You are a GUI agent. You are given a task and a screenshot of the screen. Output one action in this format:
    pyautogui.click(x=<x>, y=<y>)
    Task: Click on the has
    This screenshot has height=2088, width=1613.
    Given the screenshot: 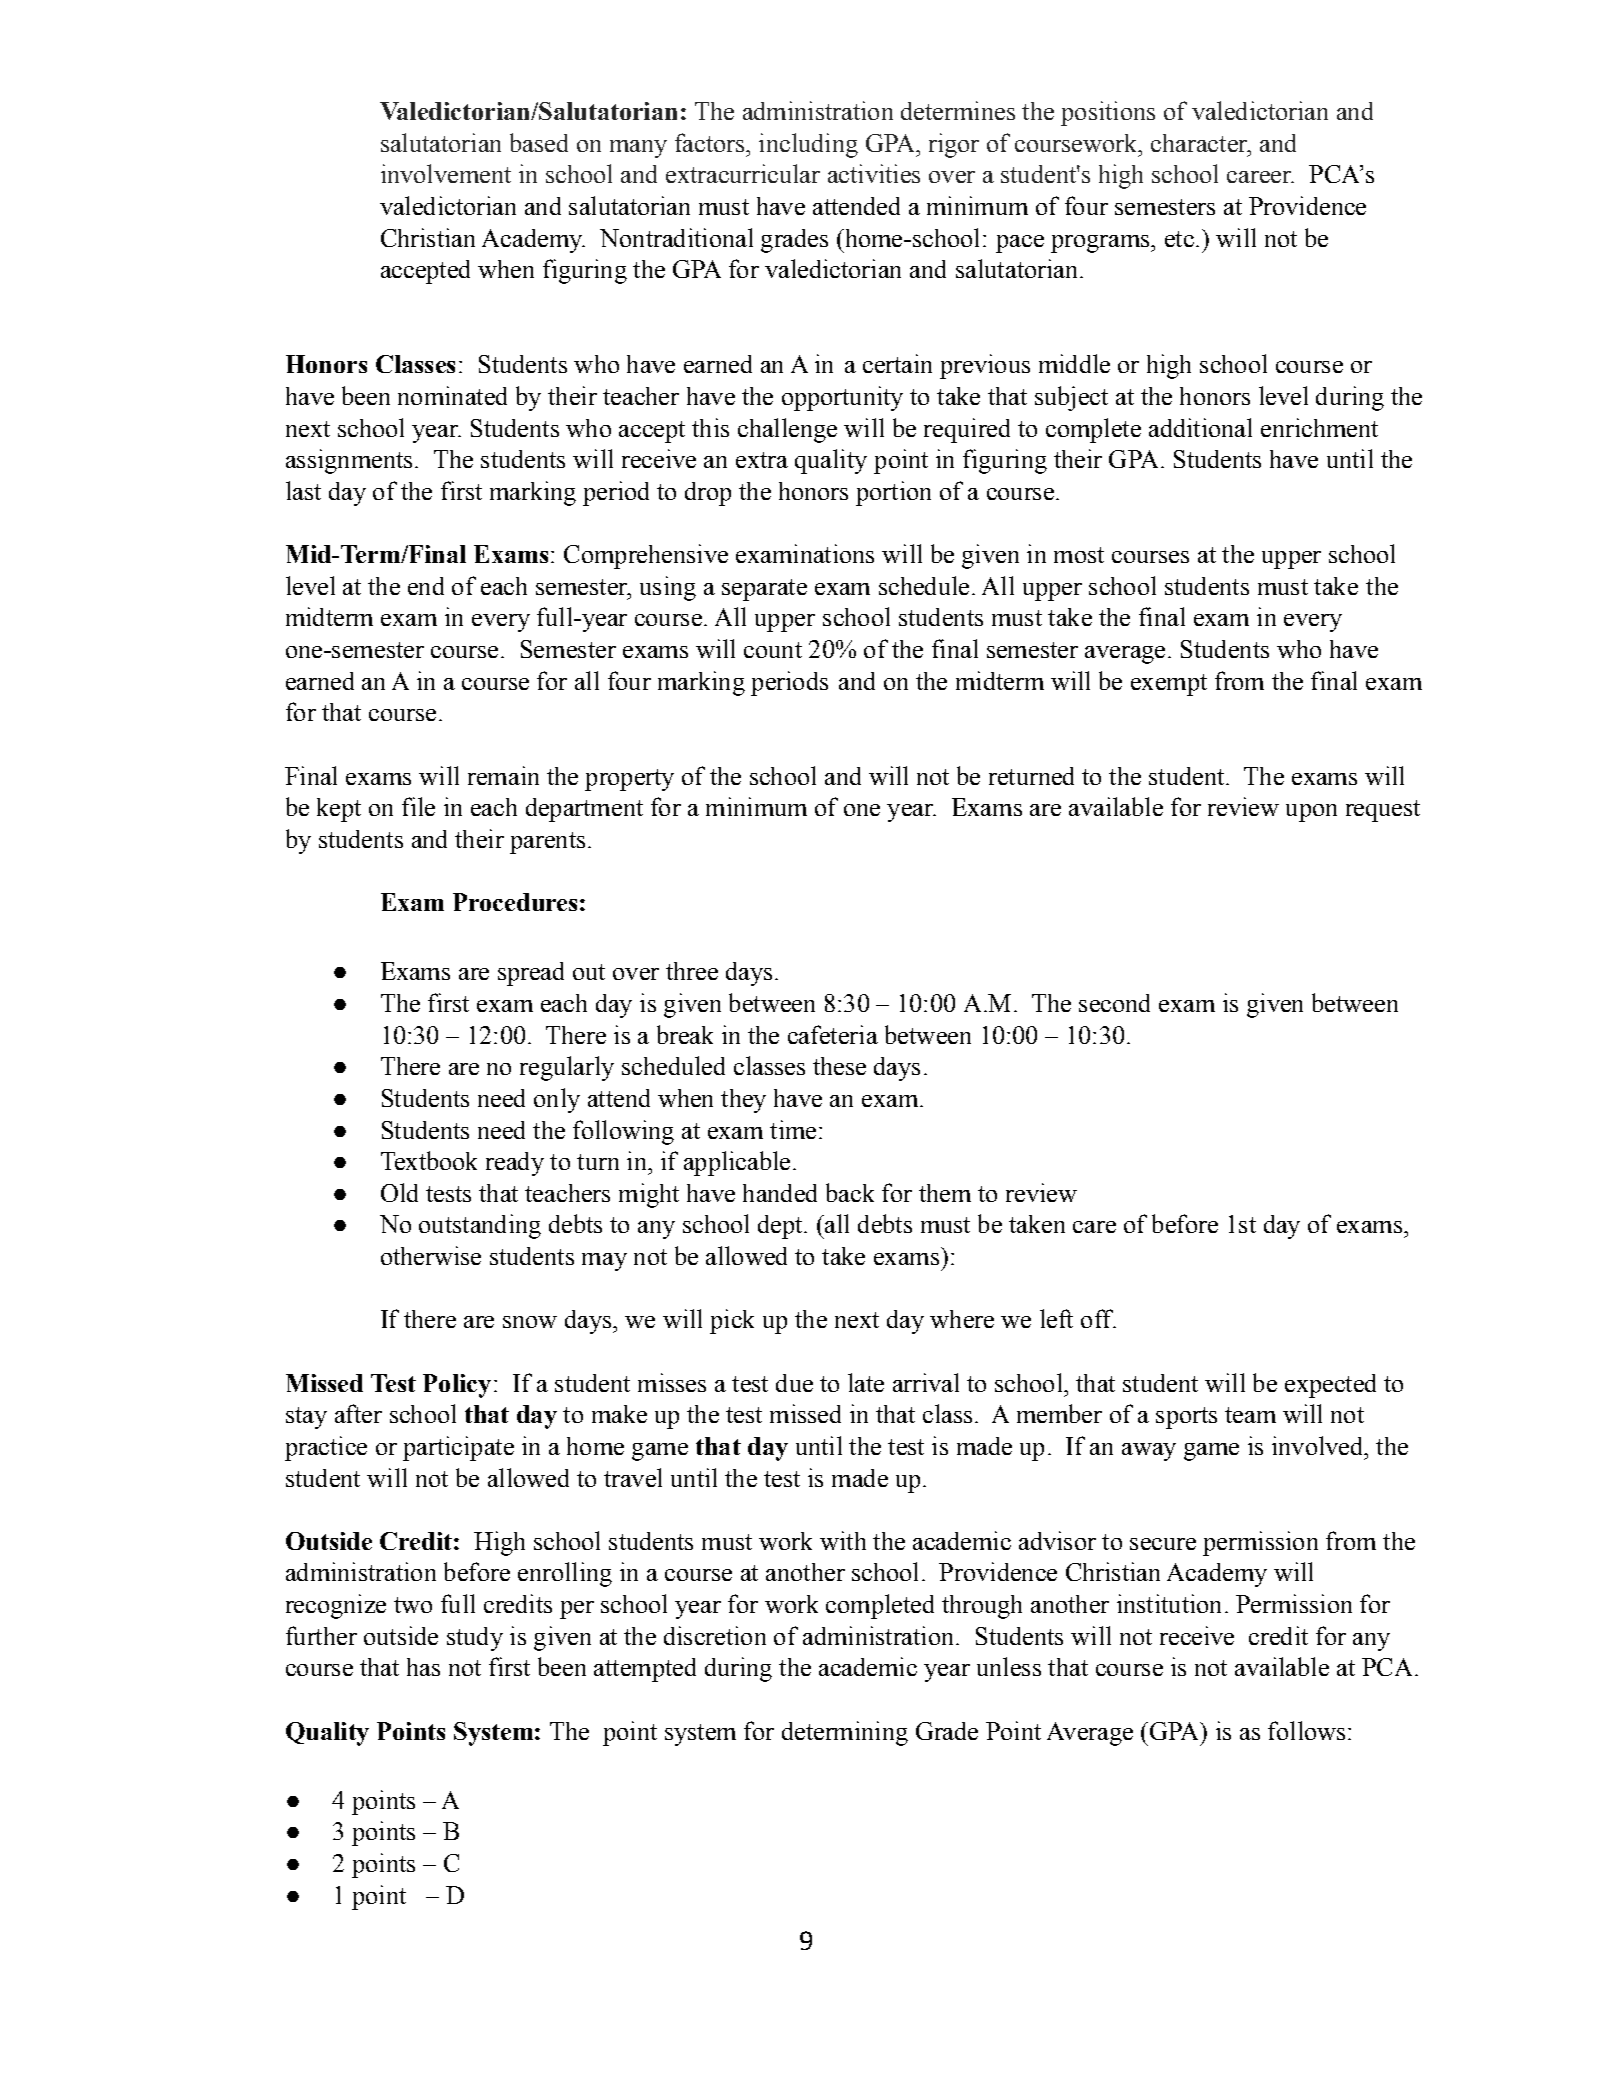 What is the action you would take?
    pyautogui.click(x=423, y=1667)
